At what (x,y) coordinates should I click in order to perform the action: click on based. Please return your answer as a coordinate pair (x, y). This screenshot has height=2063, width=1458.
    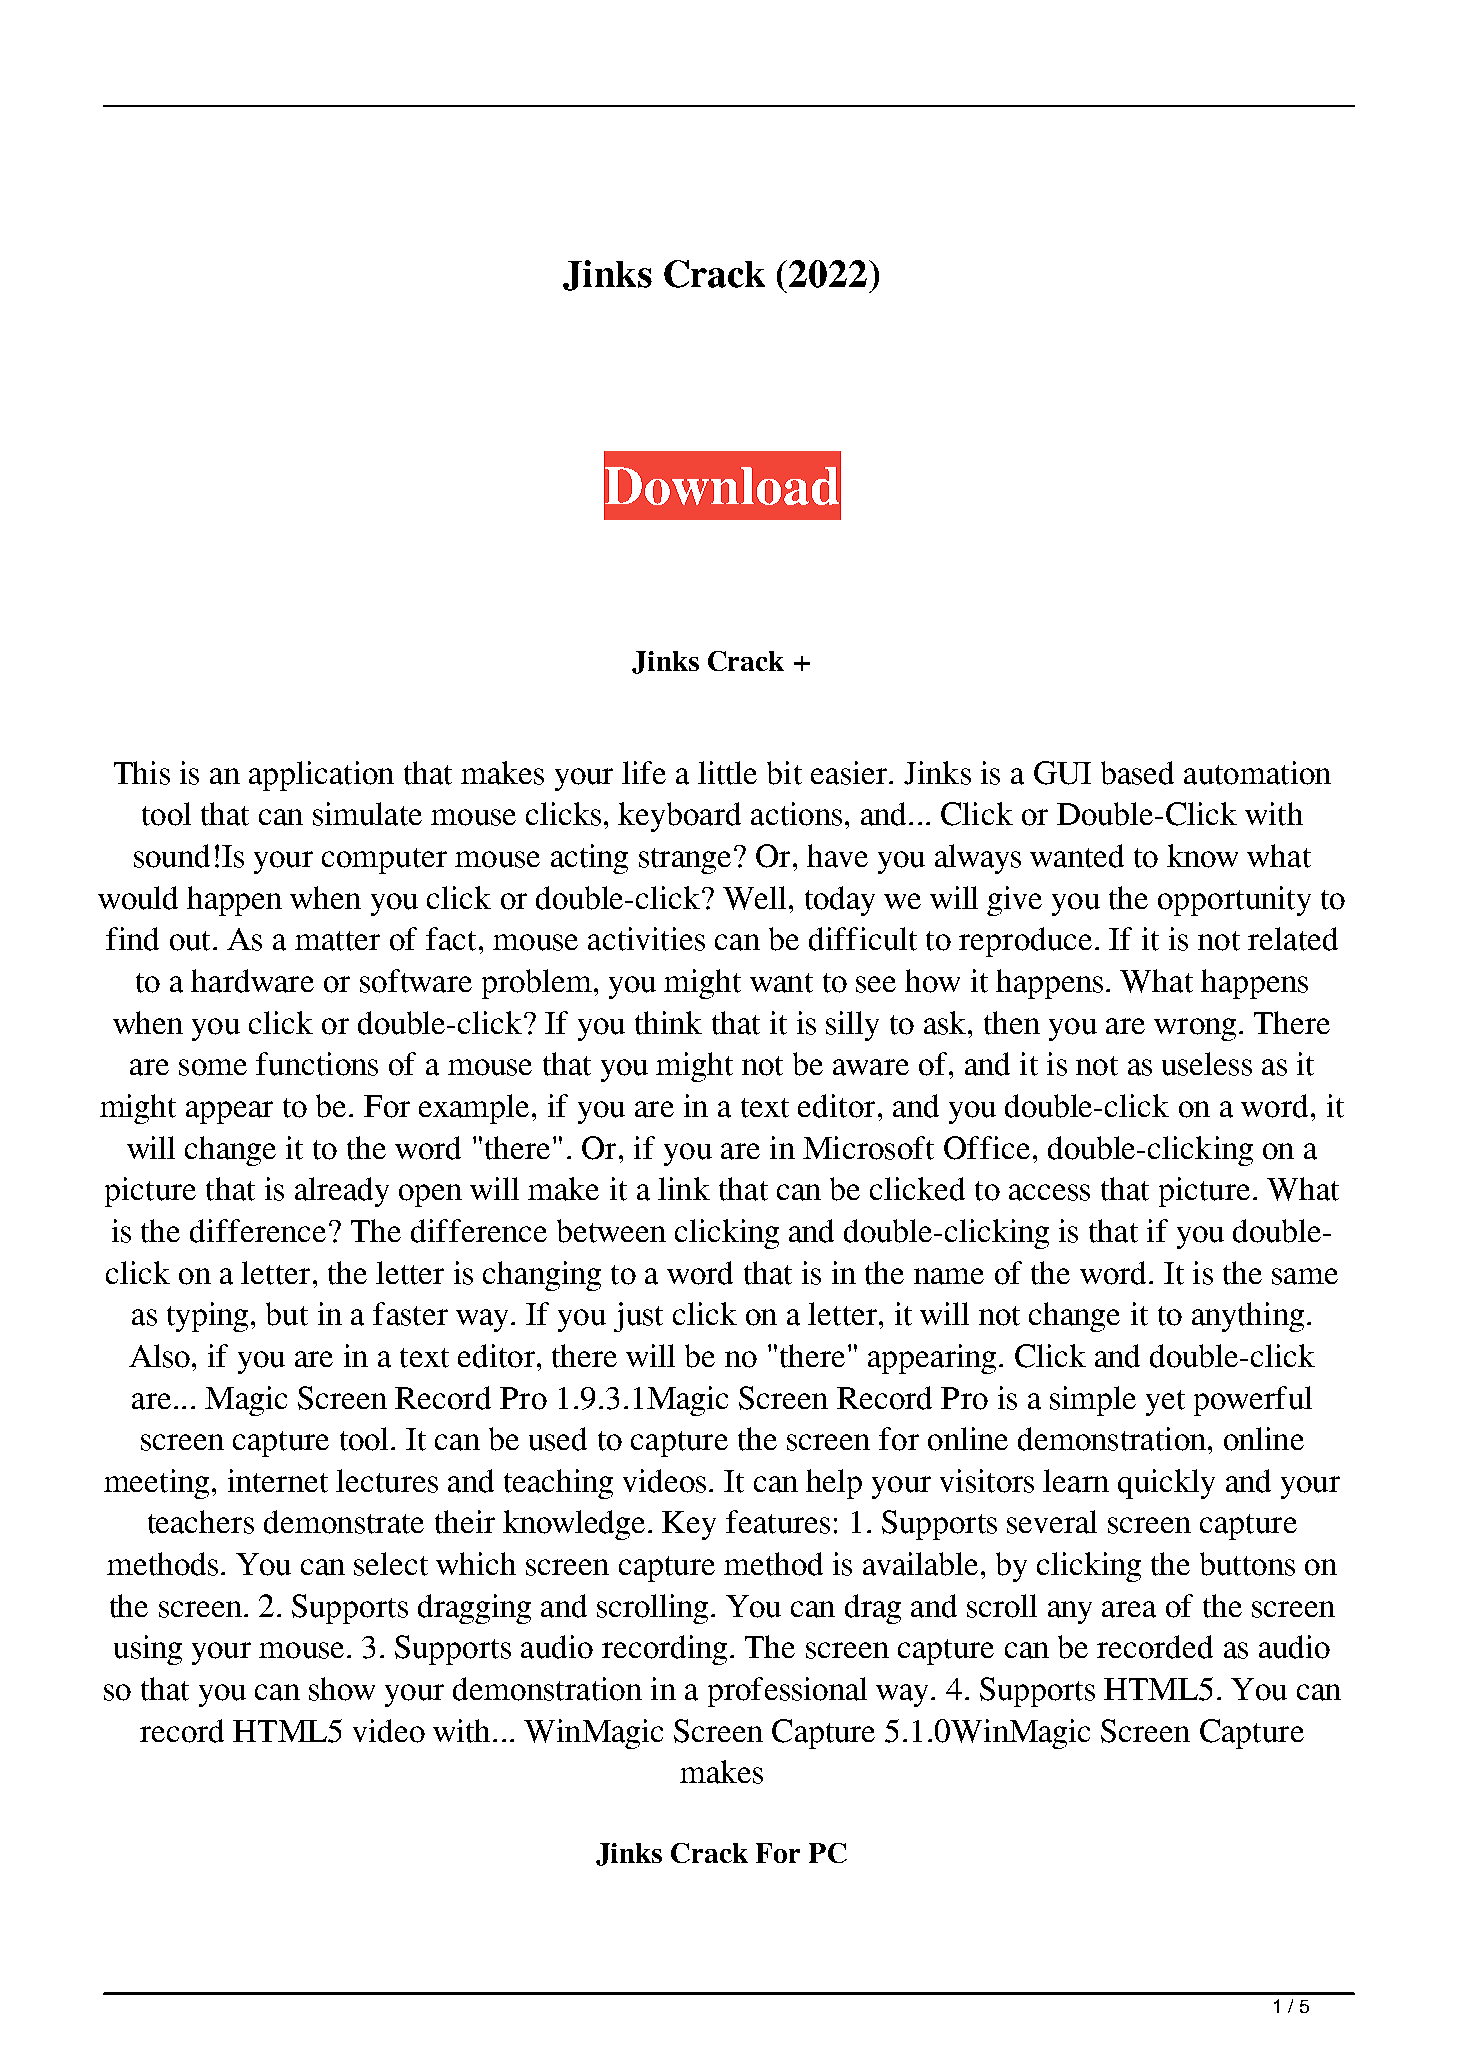
    Looking at the image, I should click on (1137, 773).
